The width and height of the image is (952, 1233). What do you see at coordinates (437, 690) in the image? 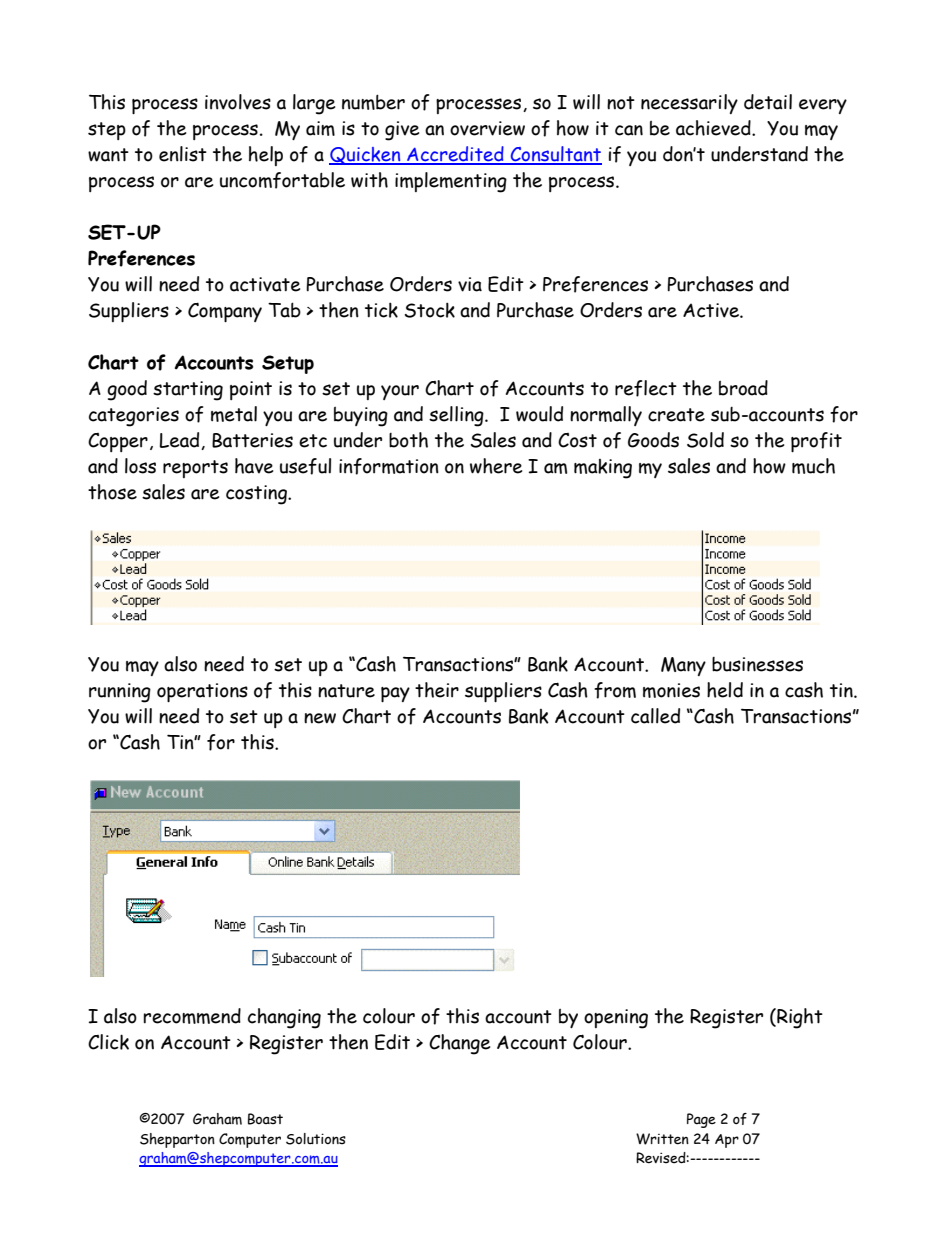
I see `their` at bounding box center [437, 690].
